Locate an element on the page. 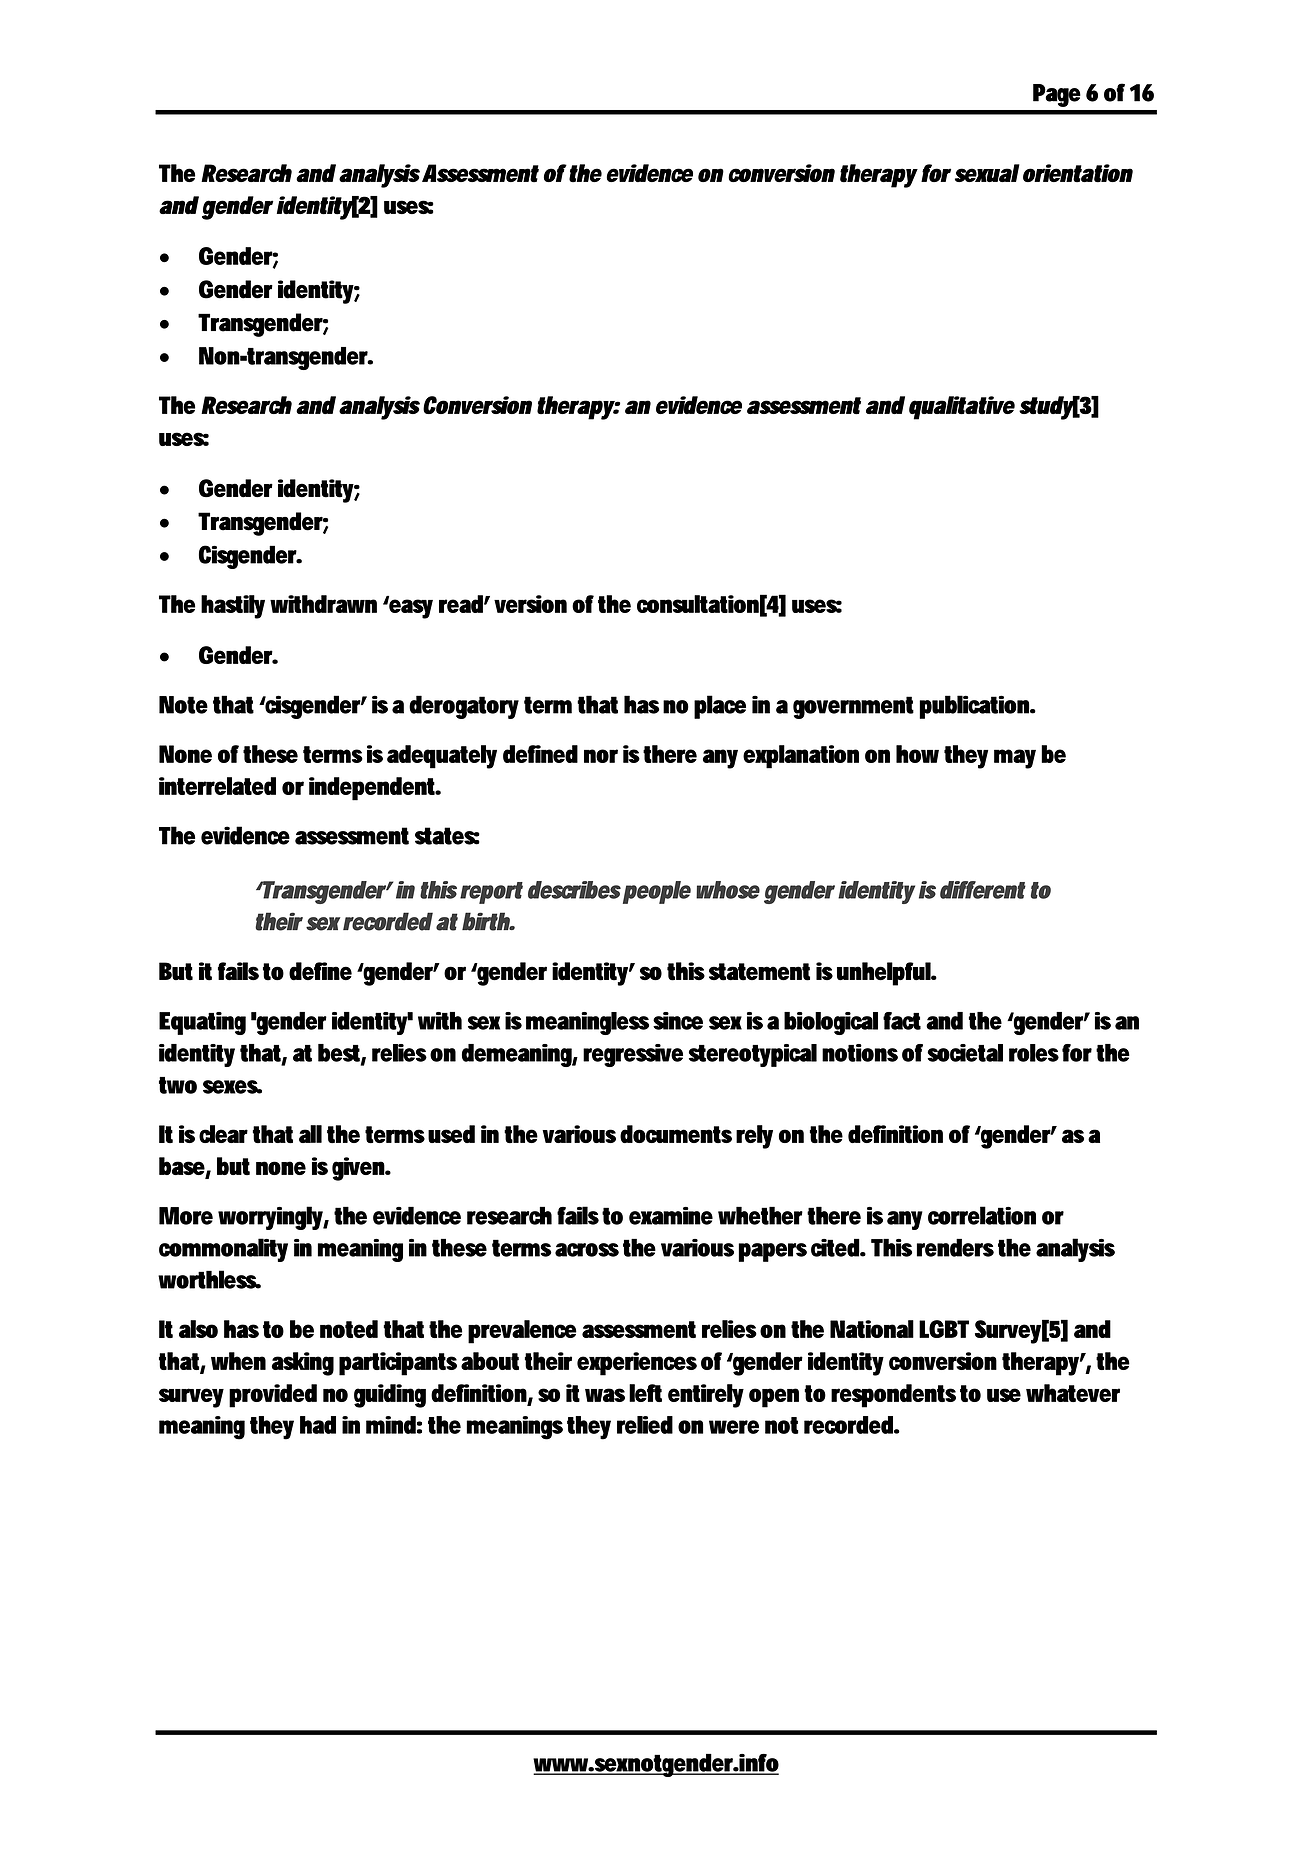 The height and width of the image is (1856, 1312). orientation is located at coordinates (1078, 173).
